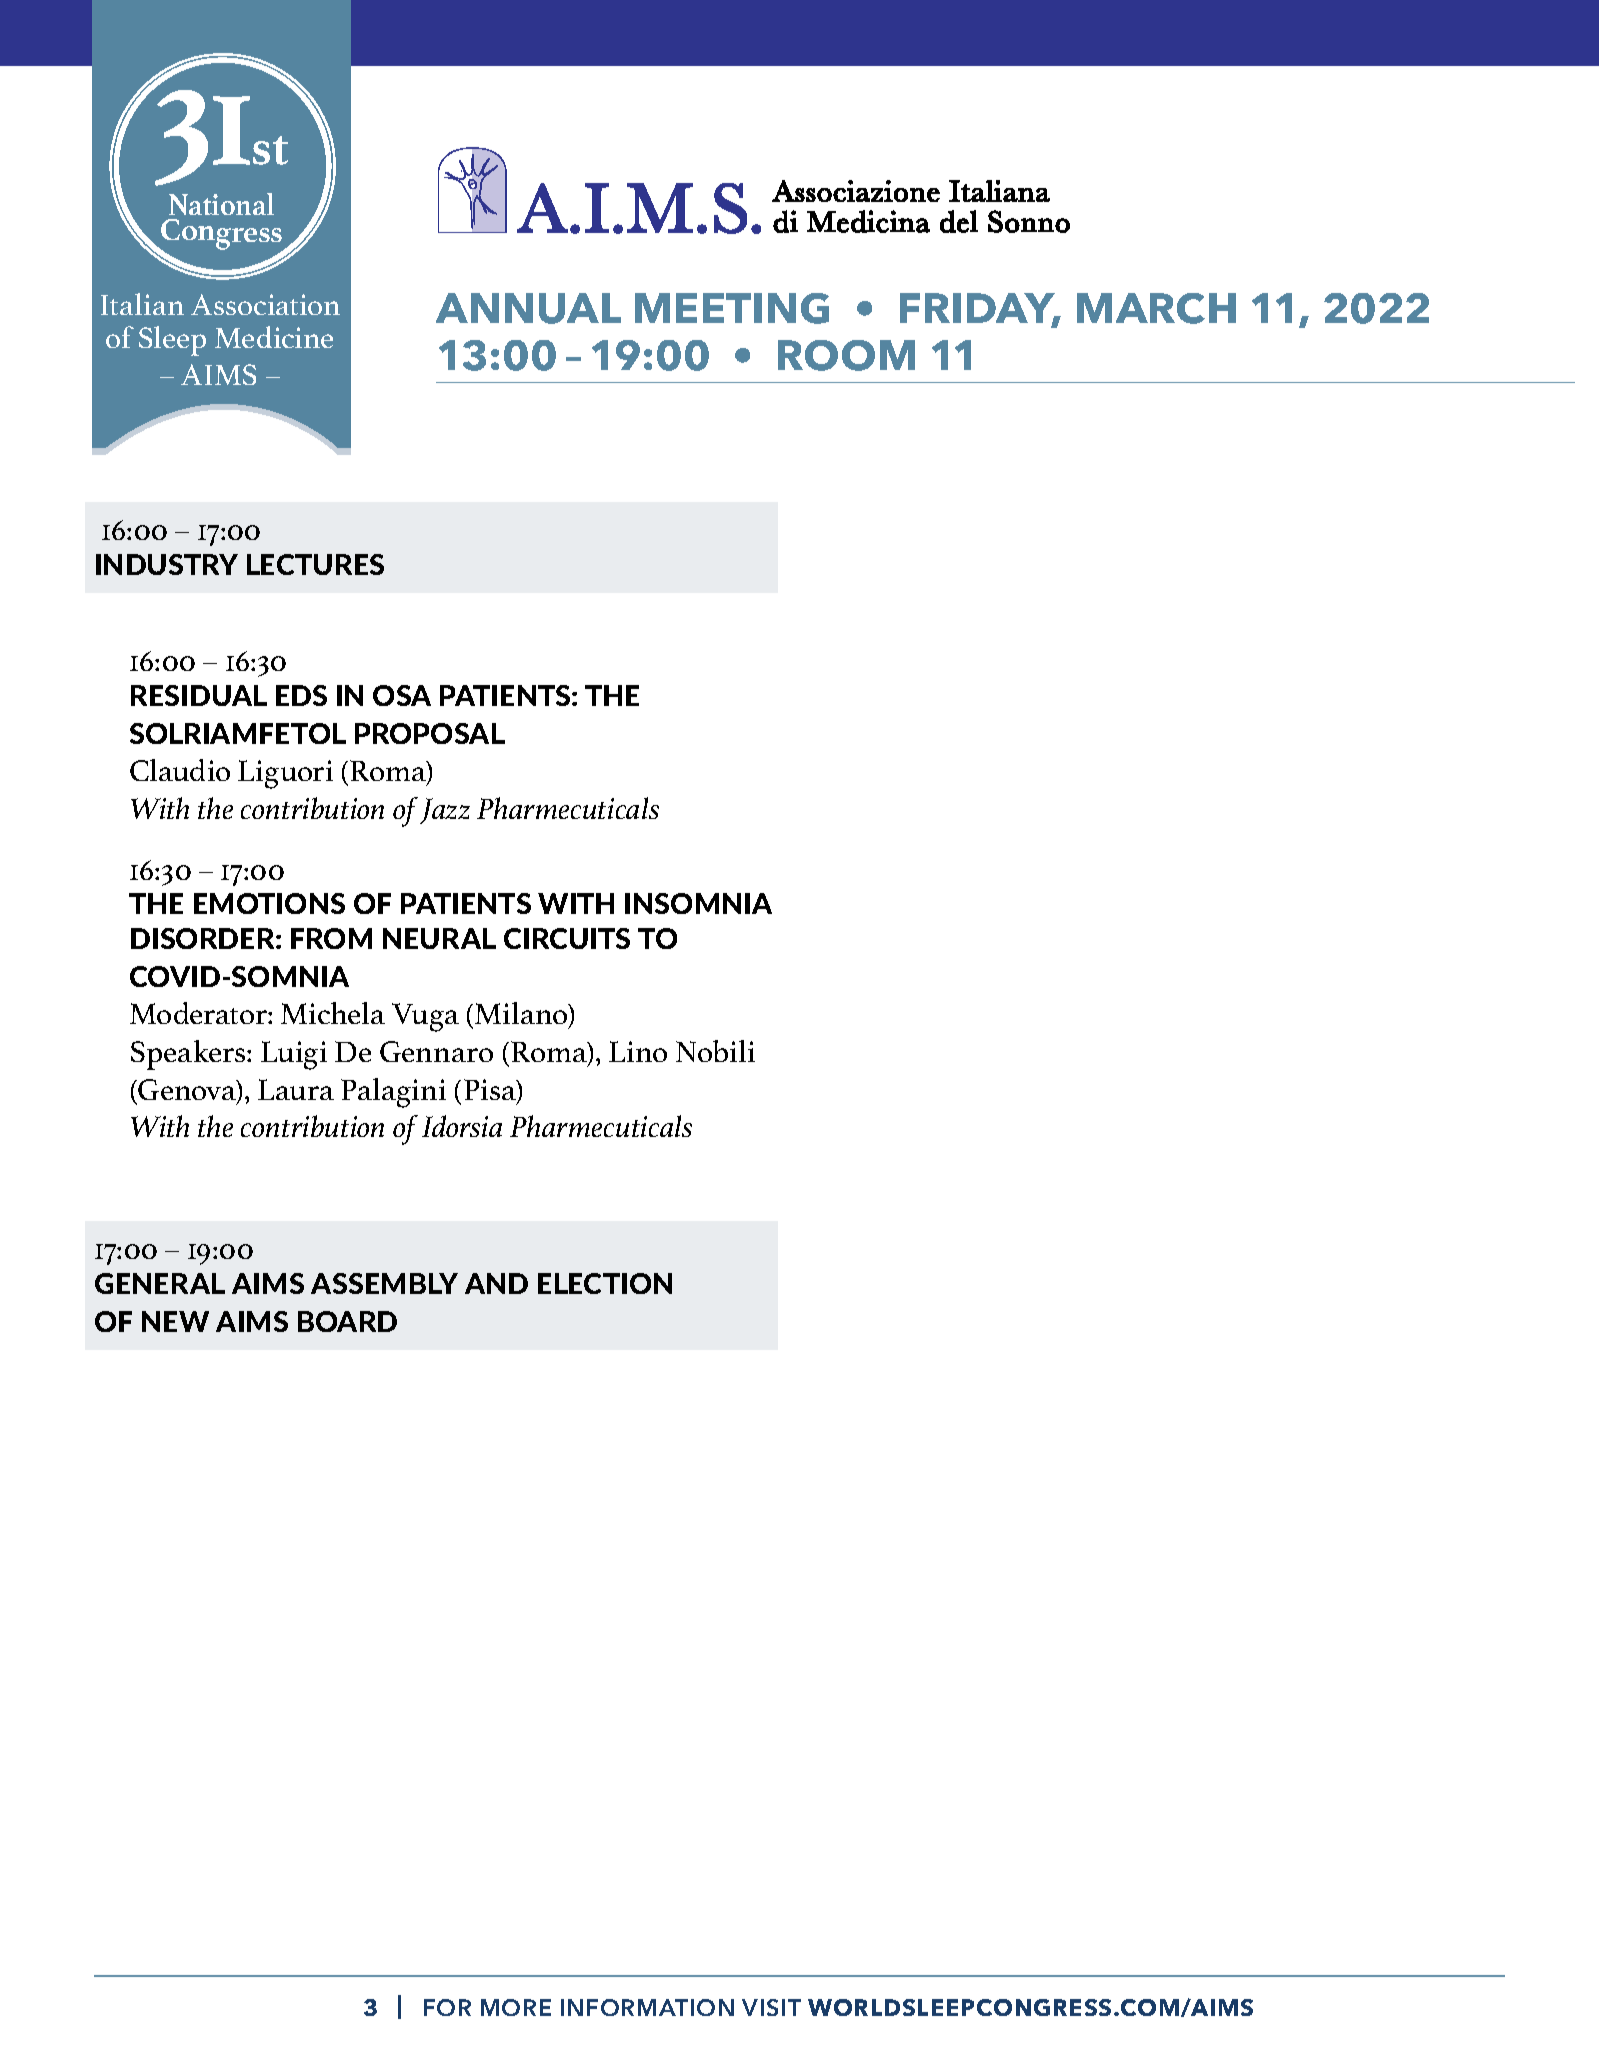 This screenshot has height=2070, width=1599. Describe the element at coordinates (846, 355) in the screenshot. I see `ROOM` at that location.
